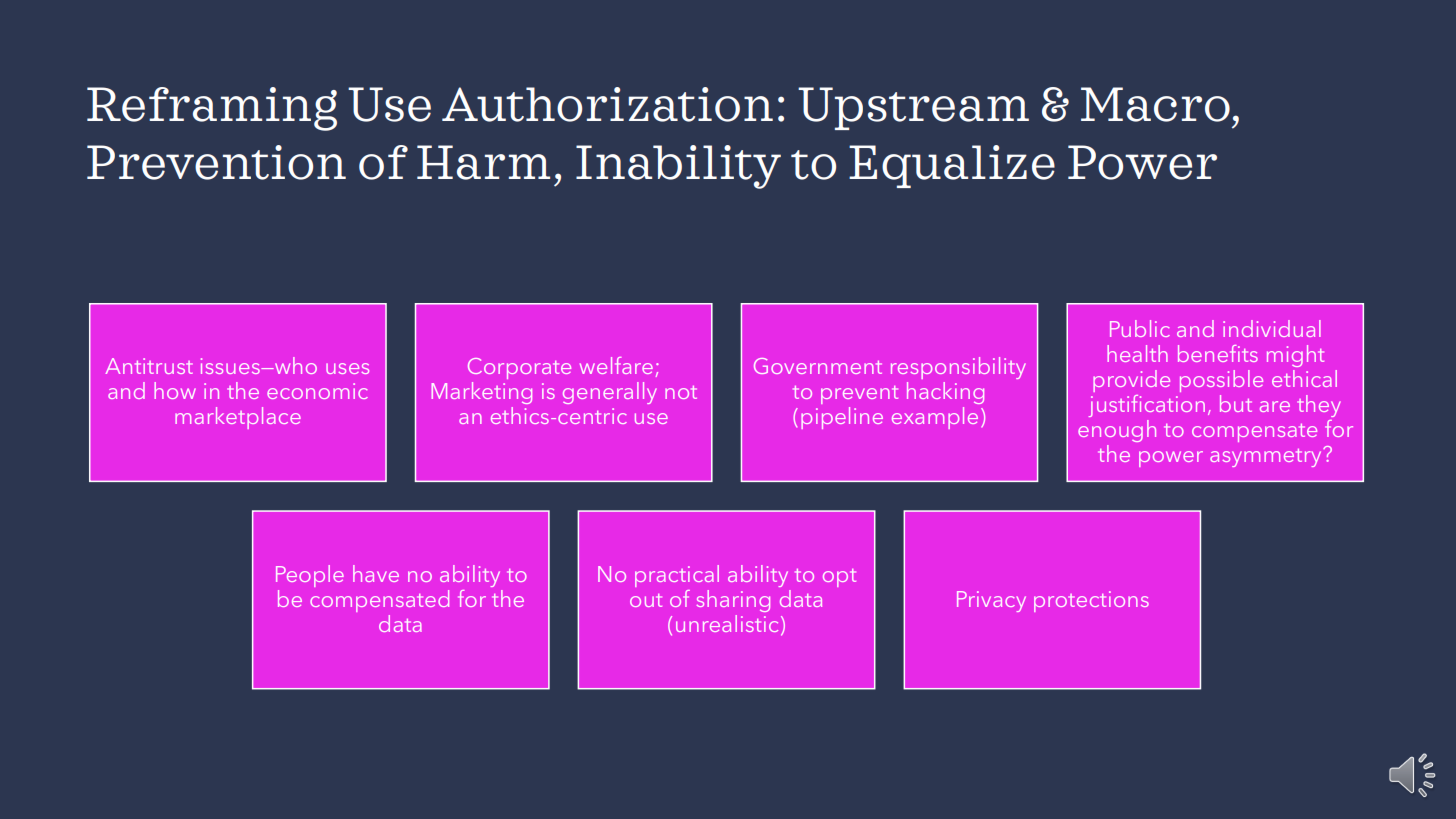  I want to click on Government, so click(818, 366).
